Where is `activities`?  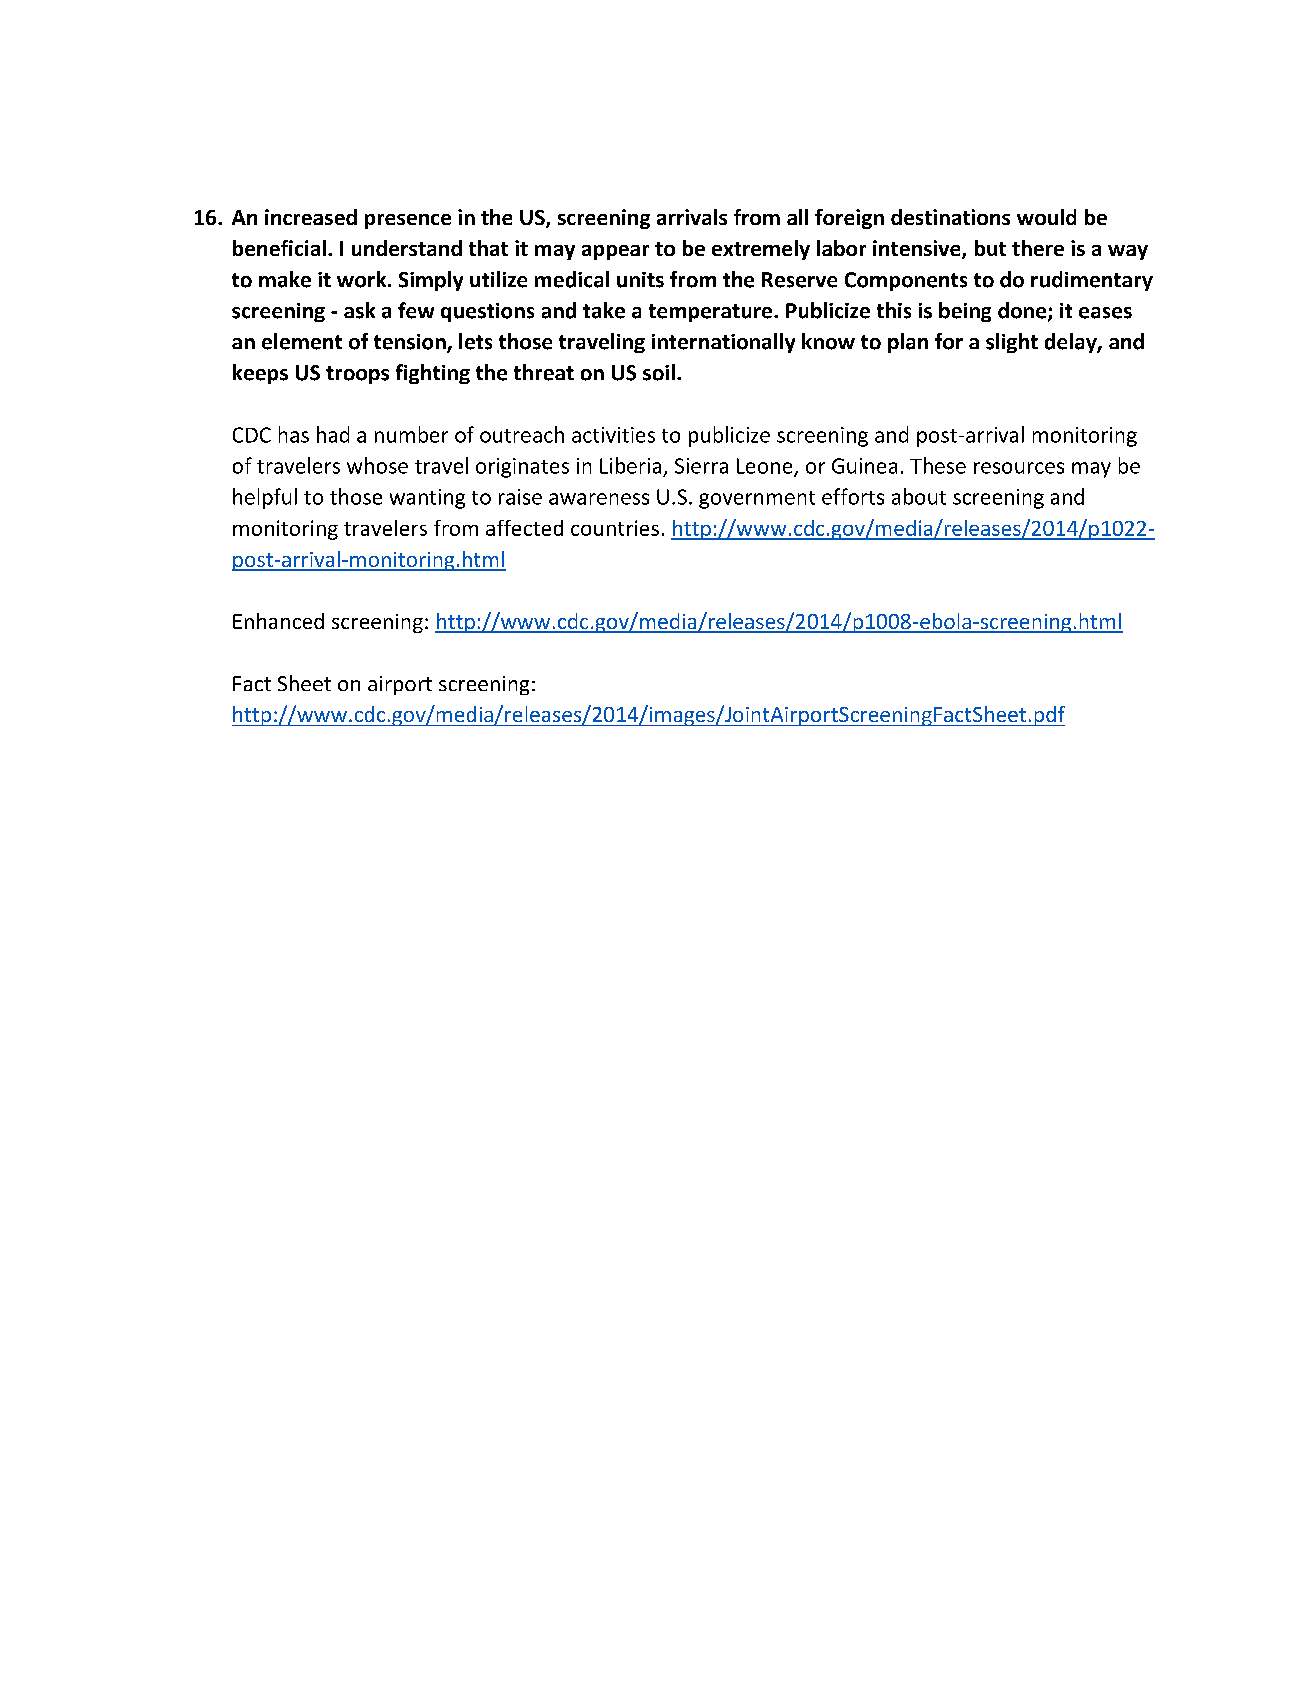
activities is located at coordinates (613, 435).
